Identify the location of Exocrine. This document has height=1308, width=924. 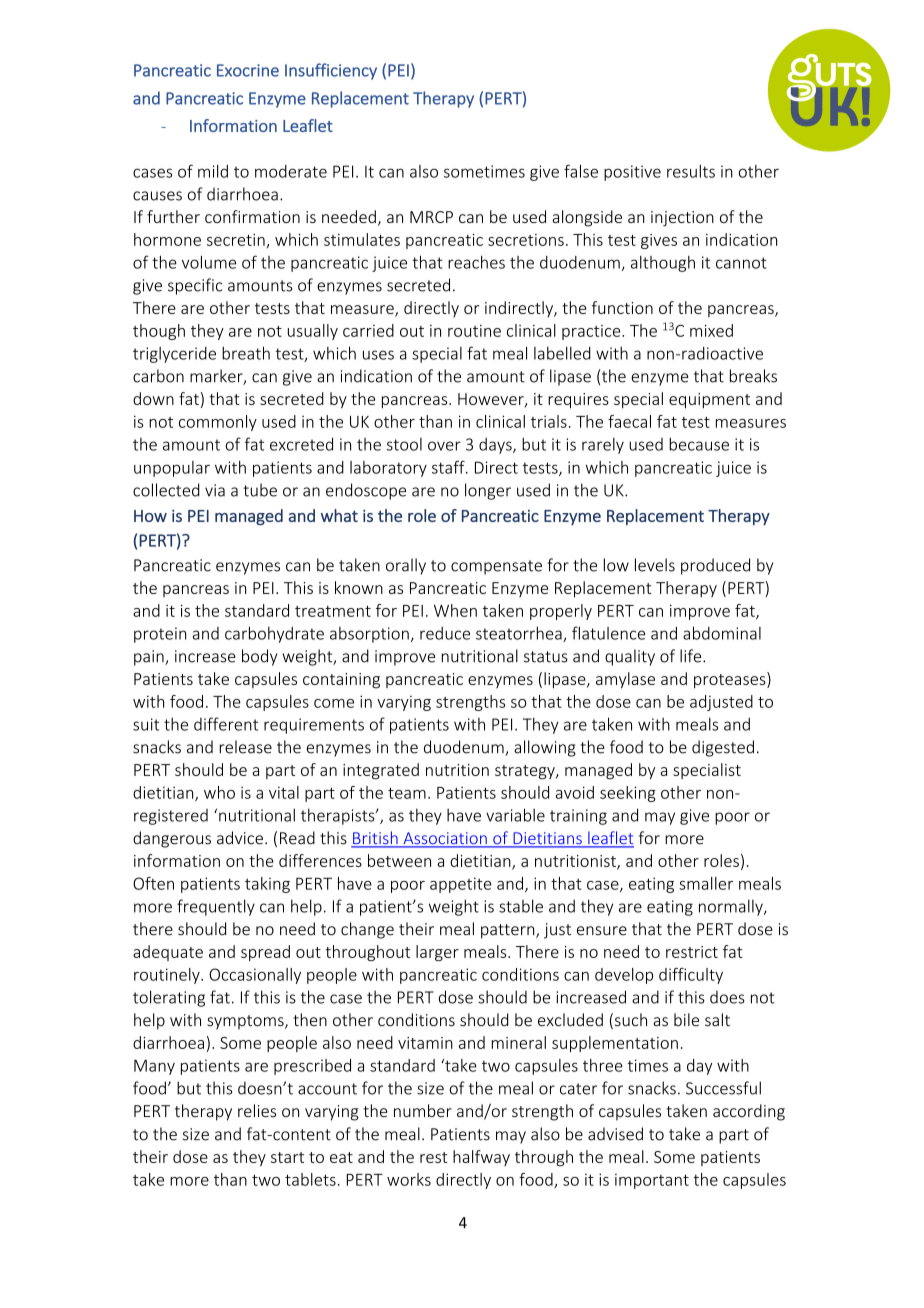
(248, 70).
